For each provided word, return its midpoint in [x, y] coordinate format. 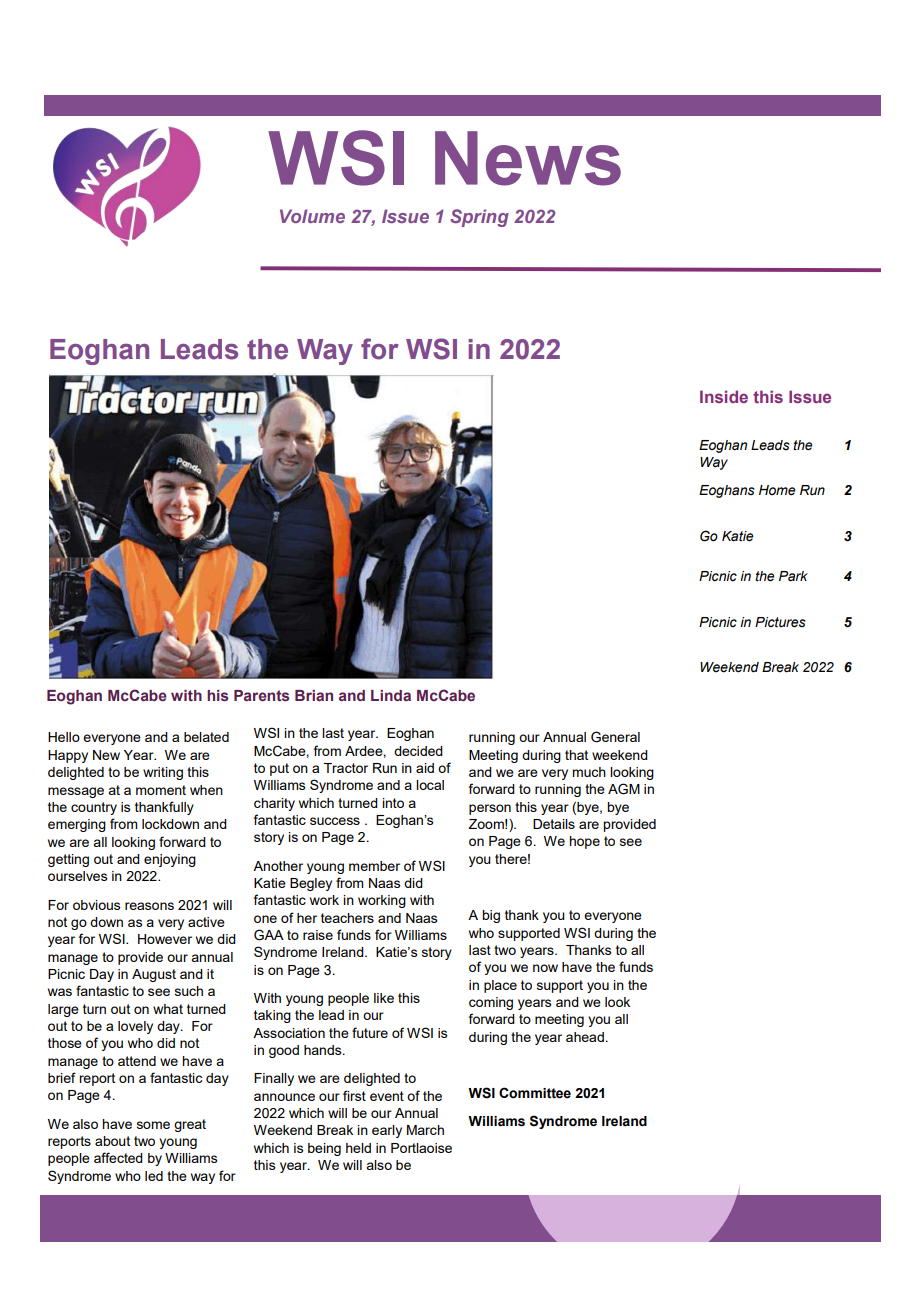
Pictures [780, 622]
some [153, 1125]
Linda [391, 695]
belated [206, 737]
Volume [312, 216]
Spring [479, 218]
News [528, 158]
